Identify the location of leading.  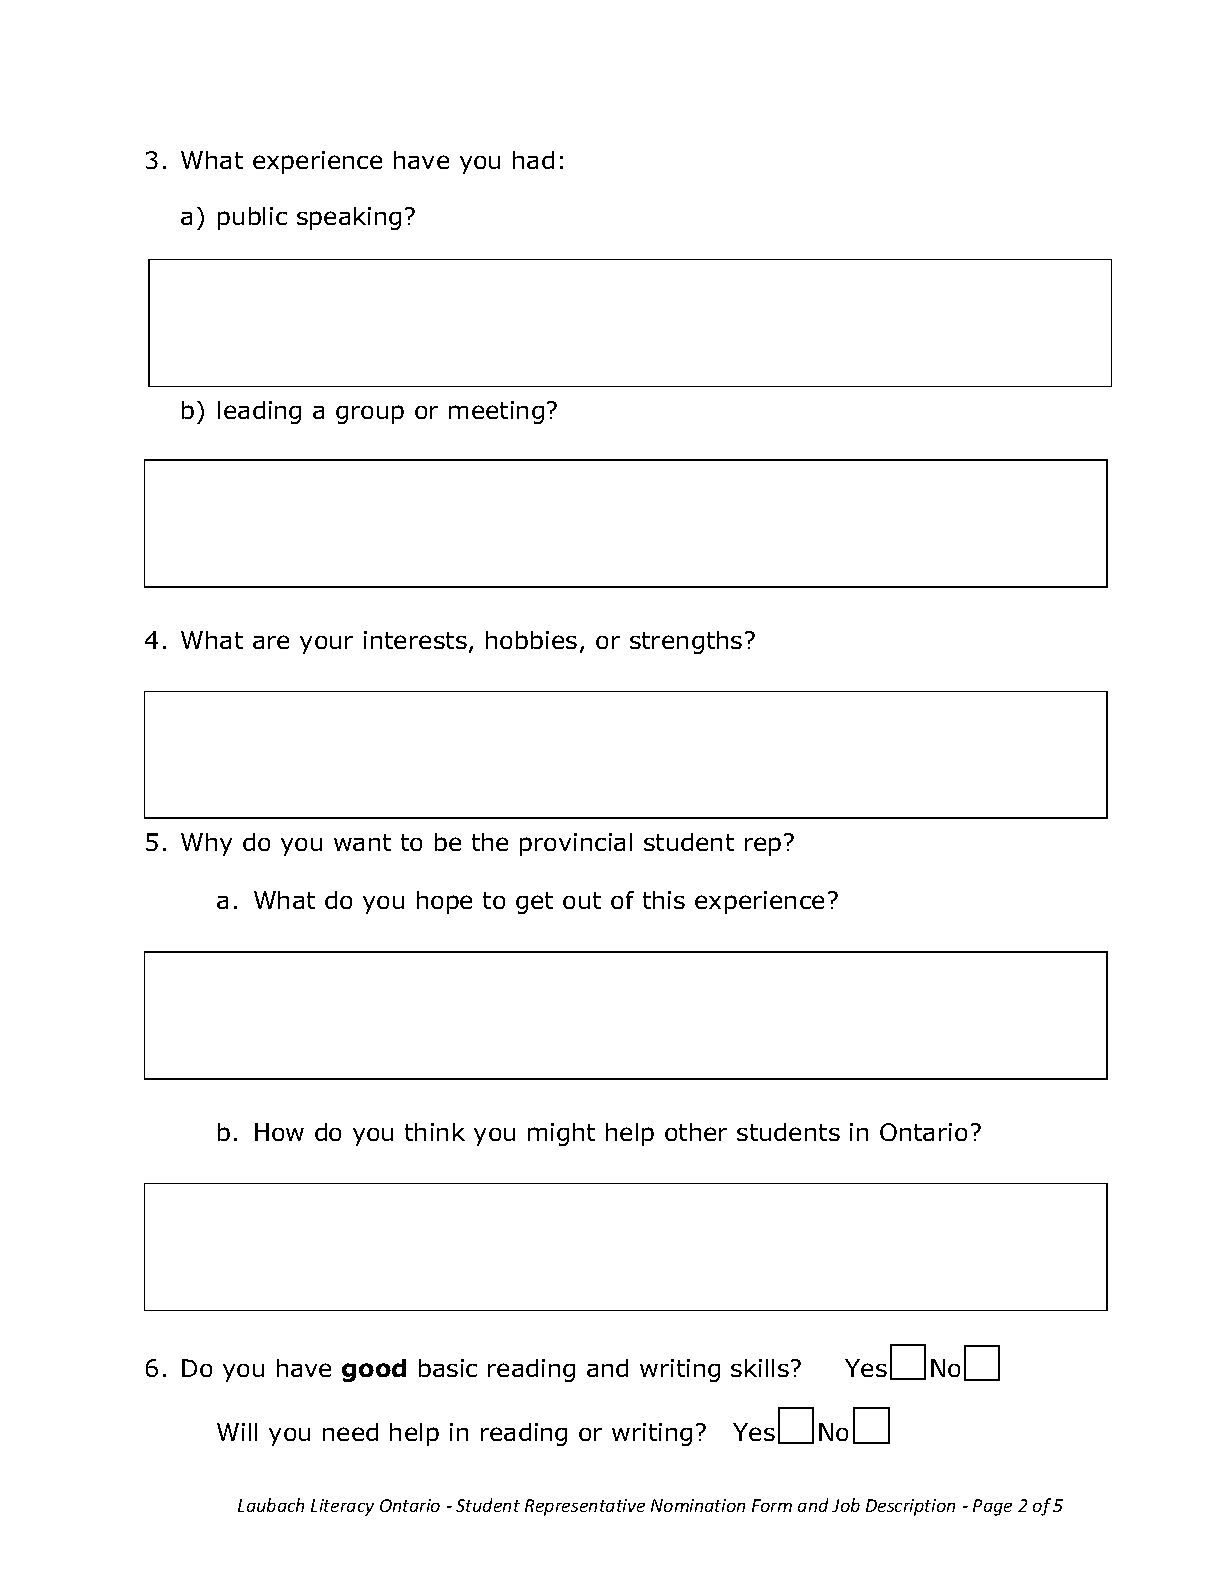
(259, 412).
